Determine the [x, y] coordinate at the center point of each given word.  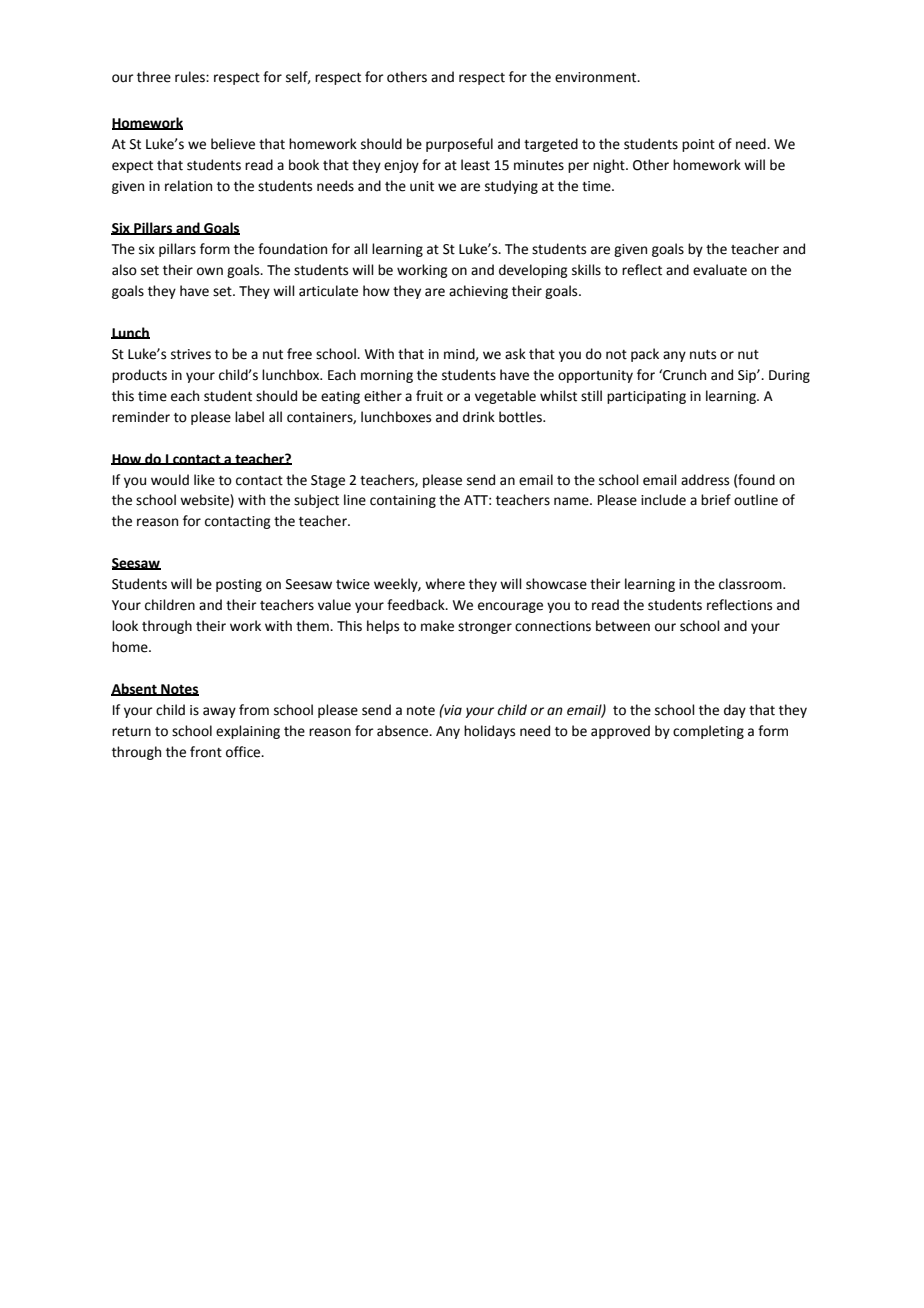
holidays [489, 732]
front [206, 752]
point [698, 145]
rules [191, 77]
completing [708, 732]
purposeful [459, 145]
